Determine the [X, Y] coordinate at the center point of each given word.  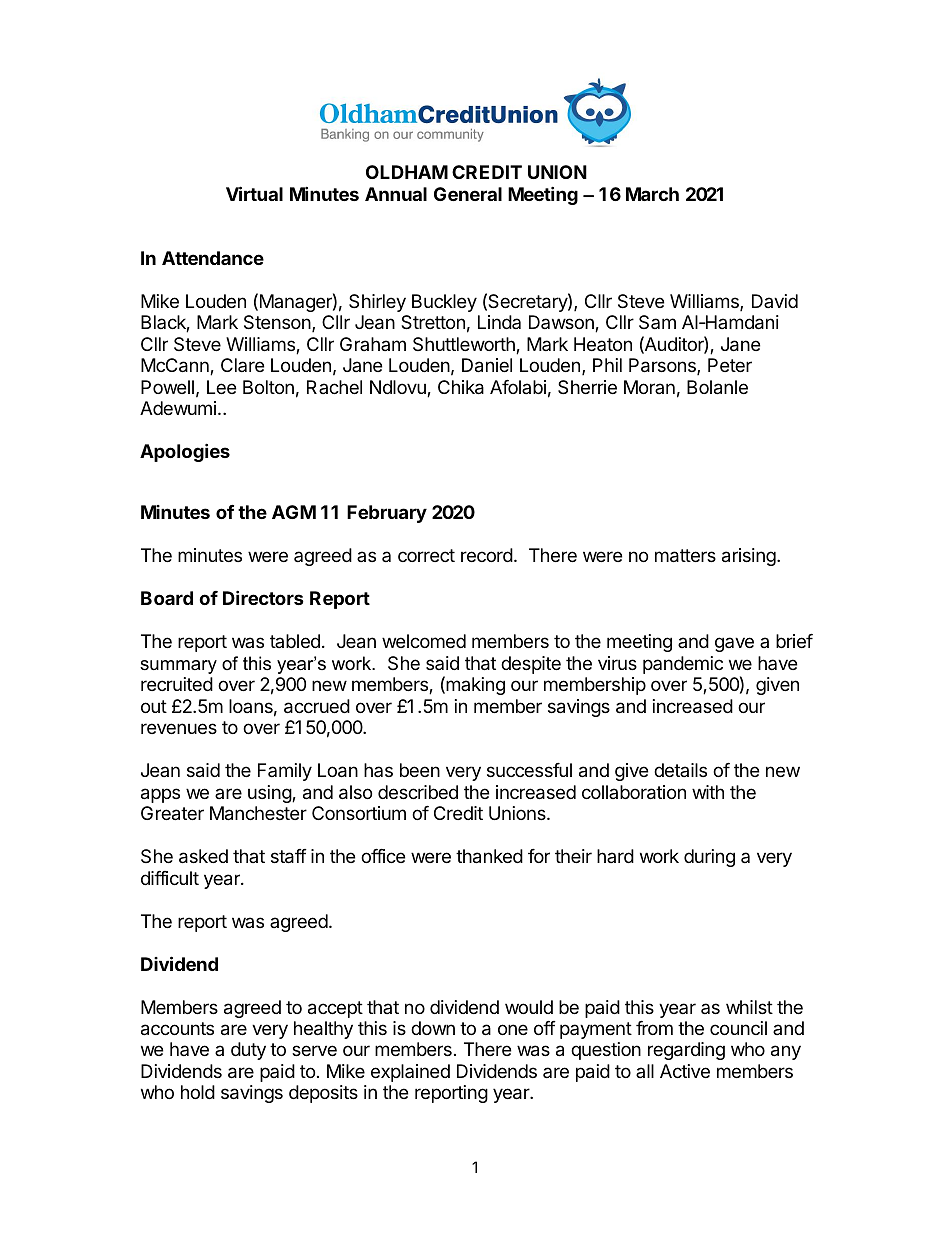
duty [248, 1051]
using [270, 794]
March [652, 194]
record [487, 555]
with [708, 792]
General [468, 194]
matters [685, 556]
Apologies [185, 452]
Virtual [254, 193]
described [418, 792]
